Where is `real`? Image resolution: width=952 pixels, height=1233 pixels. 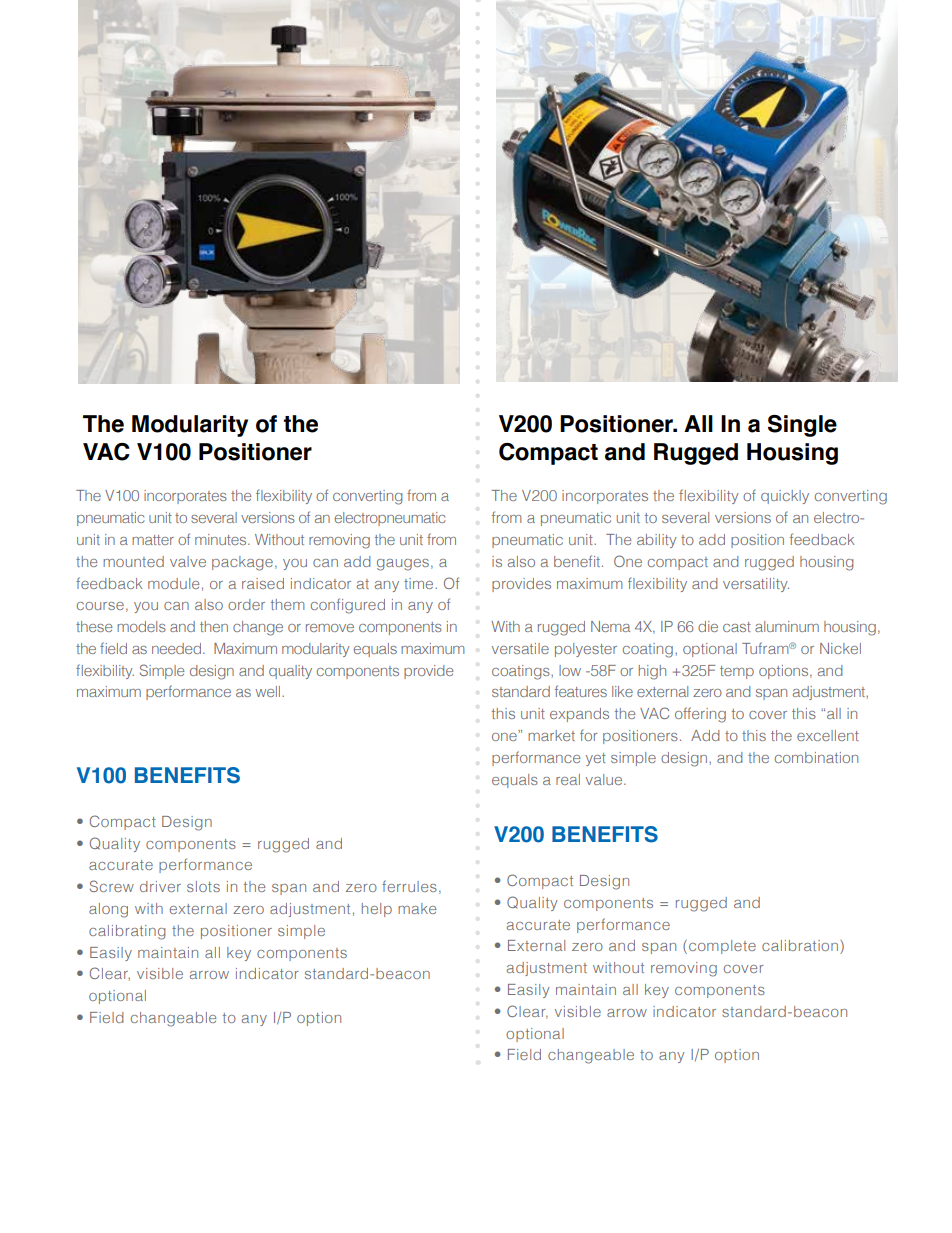 real is located at coordinates (568, 779).
